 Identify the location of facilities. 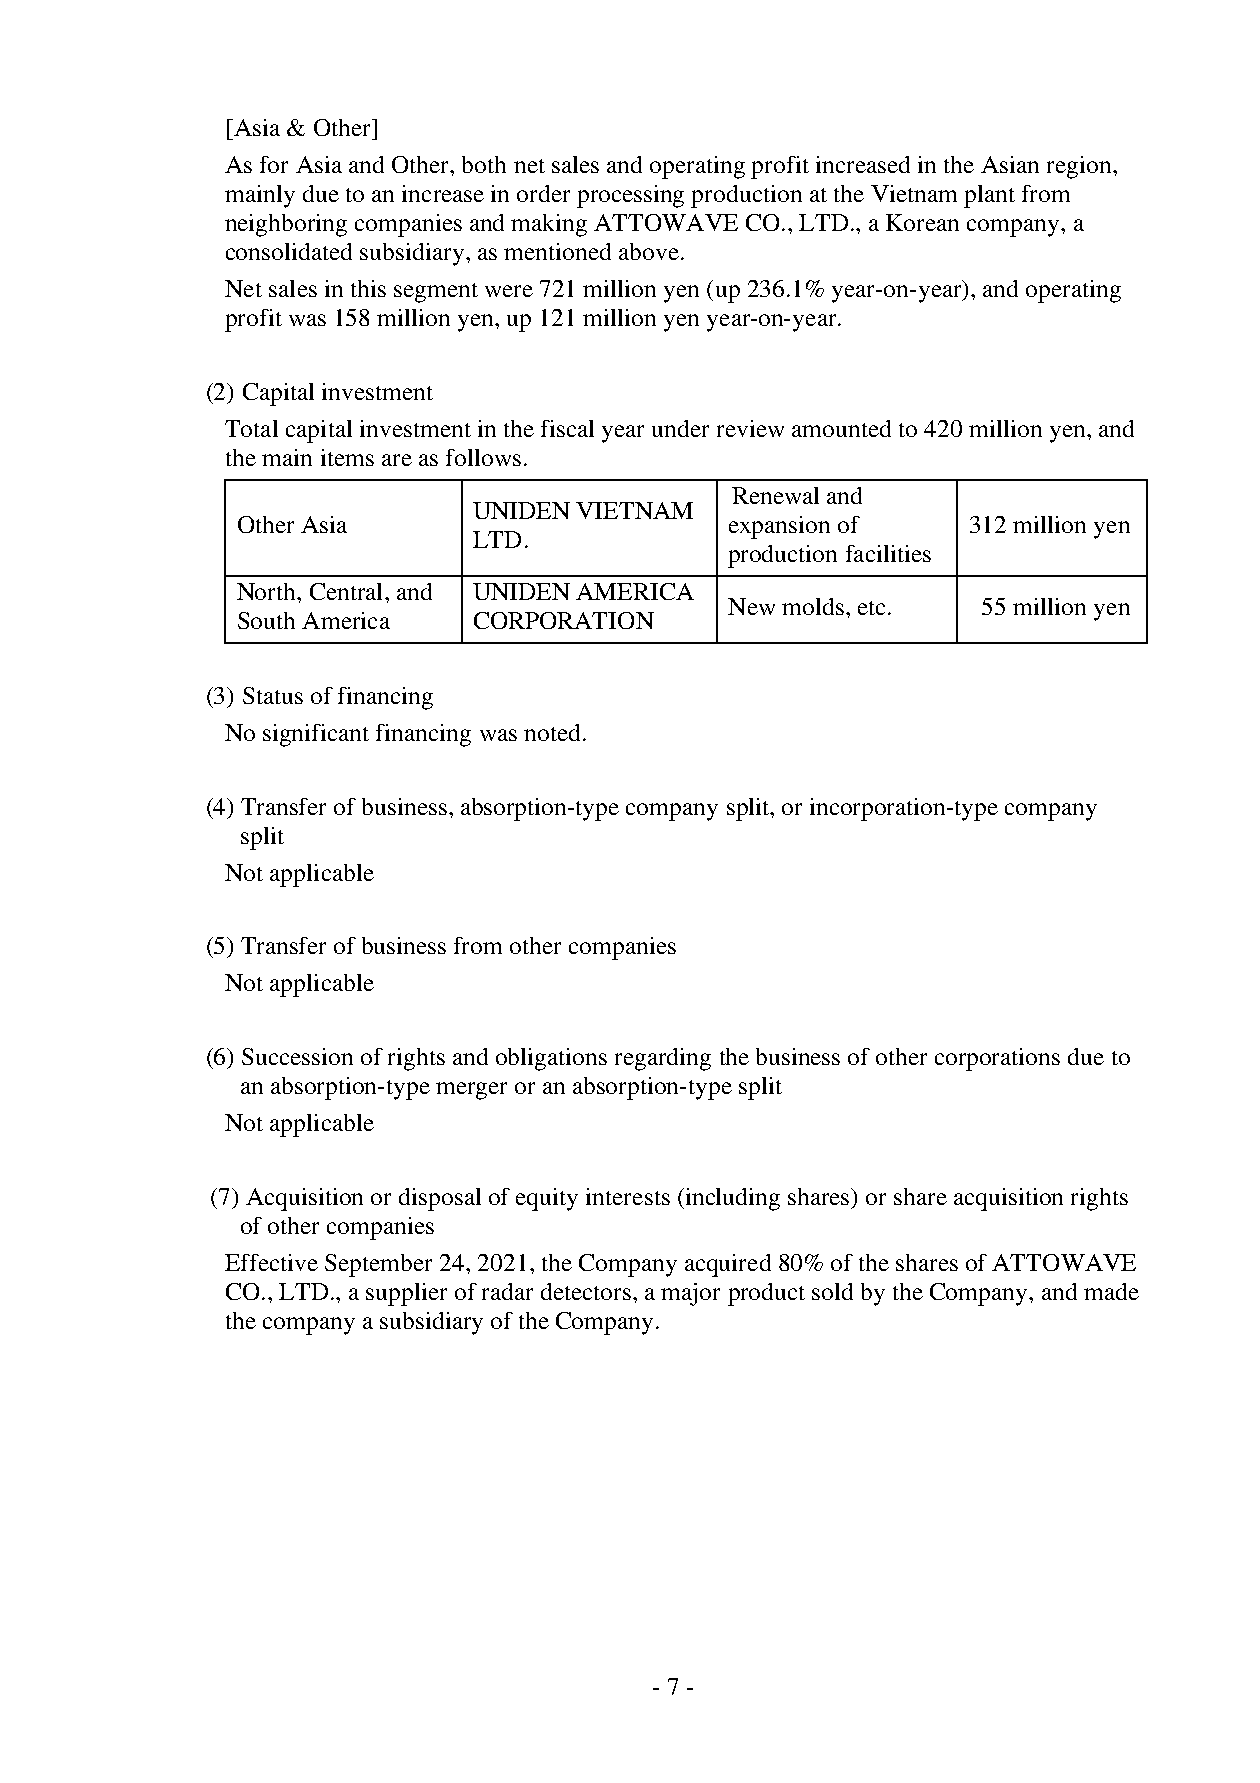
(888, 553).
